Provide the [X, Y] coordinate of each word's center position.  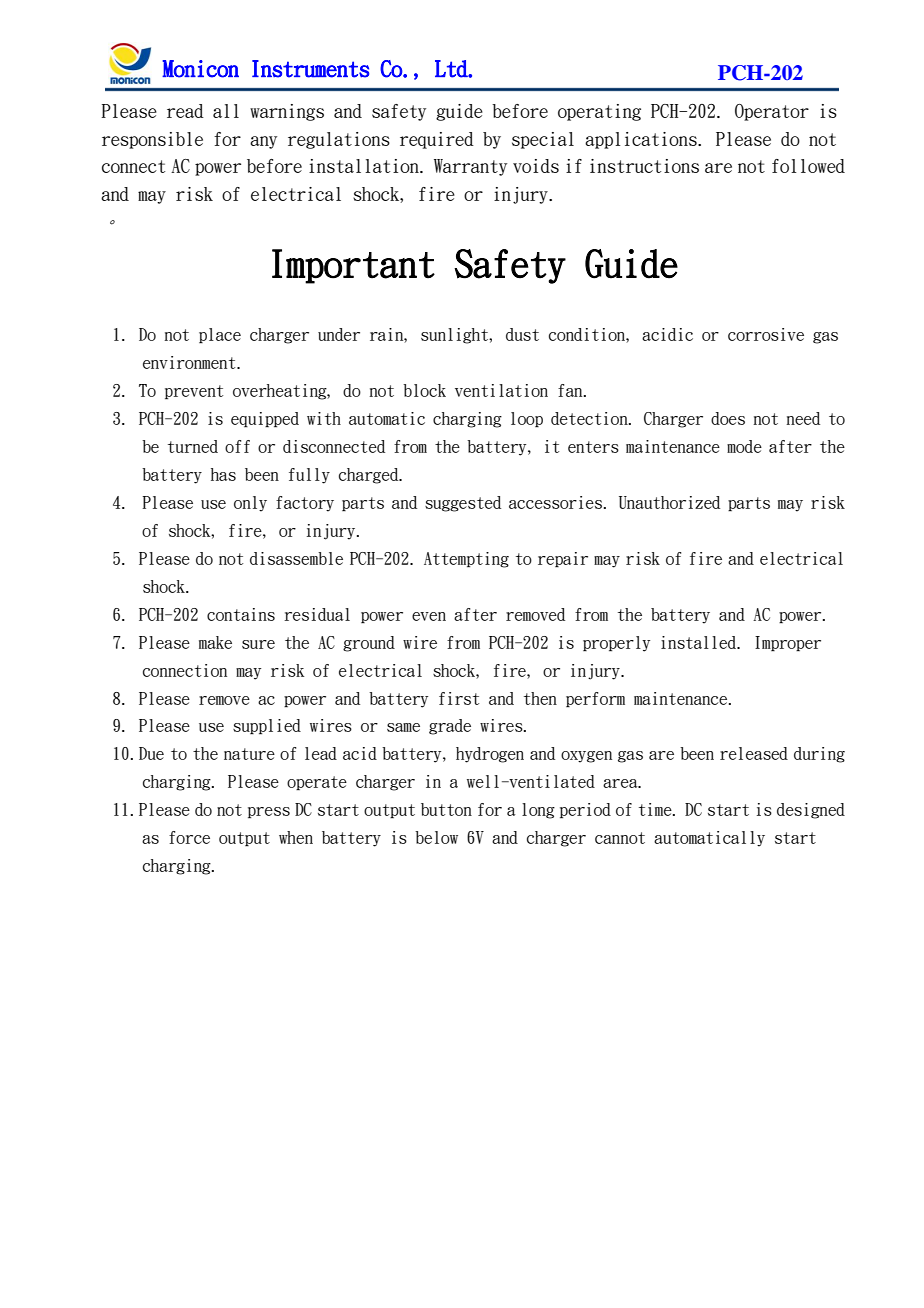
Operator [772, 112]
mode [744, 446]
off [237, 446]
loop [527, 420]
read [185, 111]
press [269, 813]
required [437, 140]
